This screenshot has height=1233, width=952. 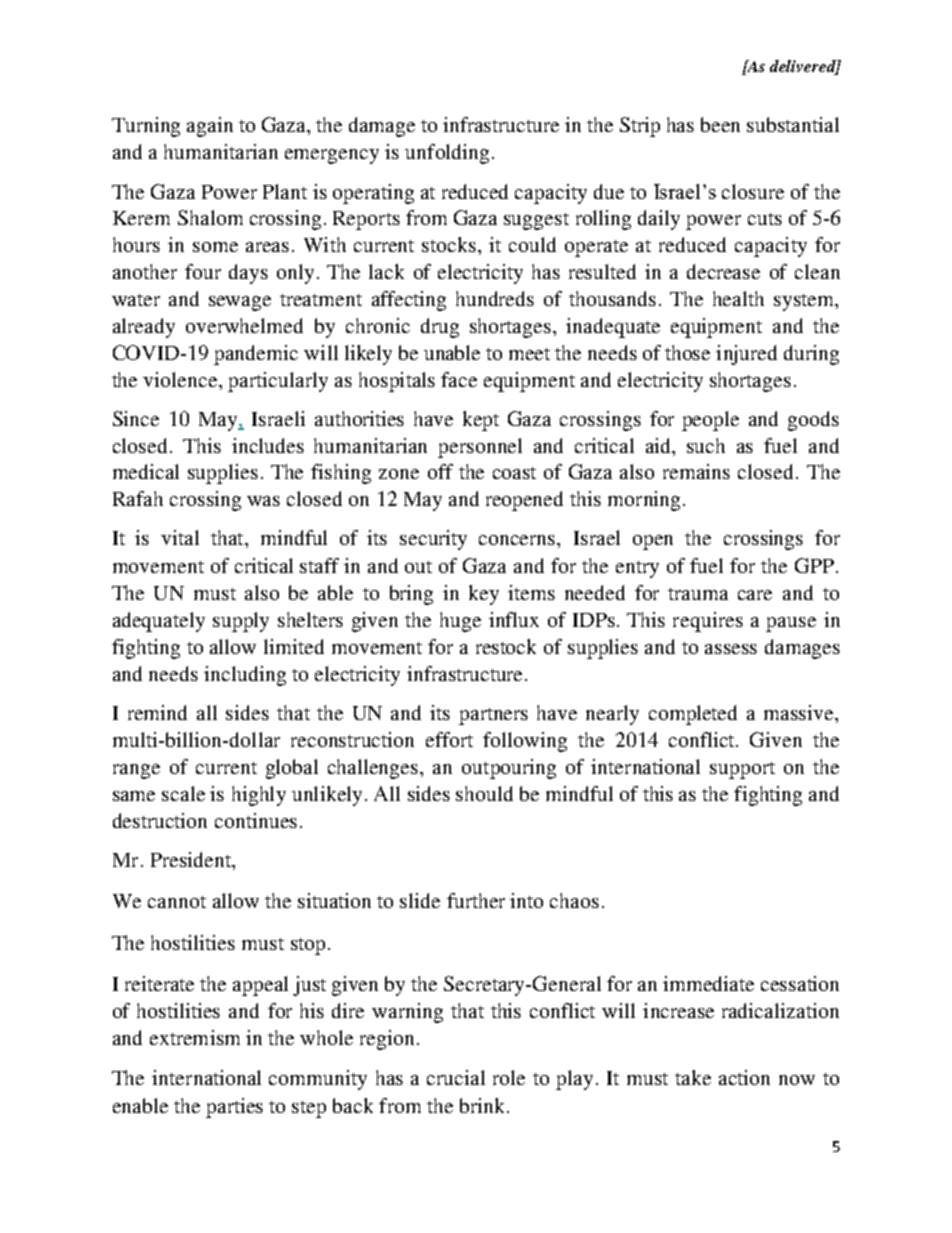 I want to click on action, so click(x=744, y=1077).
